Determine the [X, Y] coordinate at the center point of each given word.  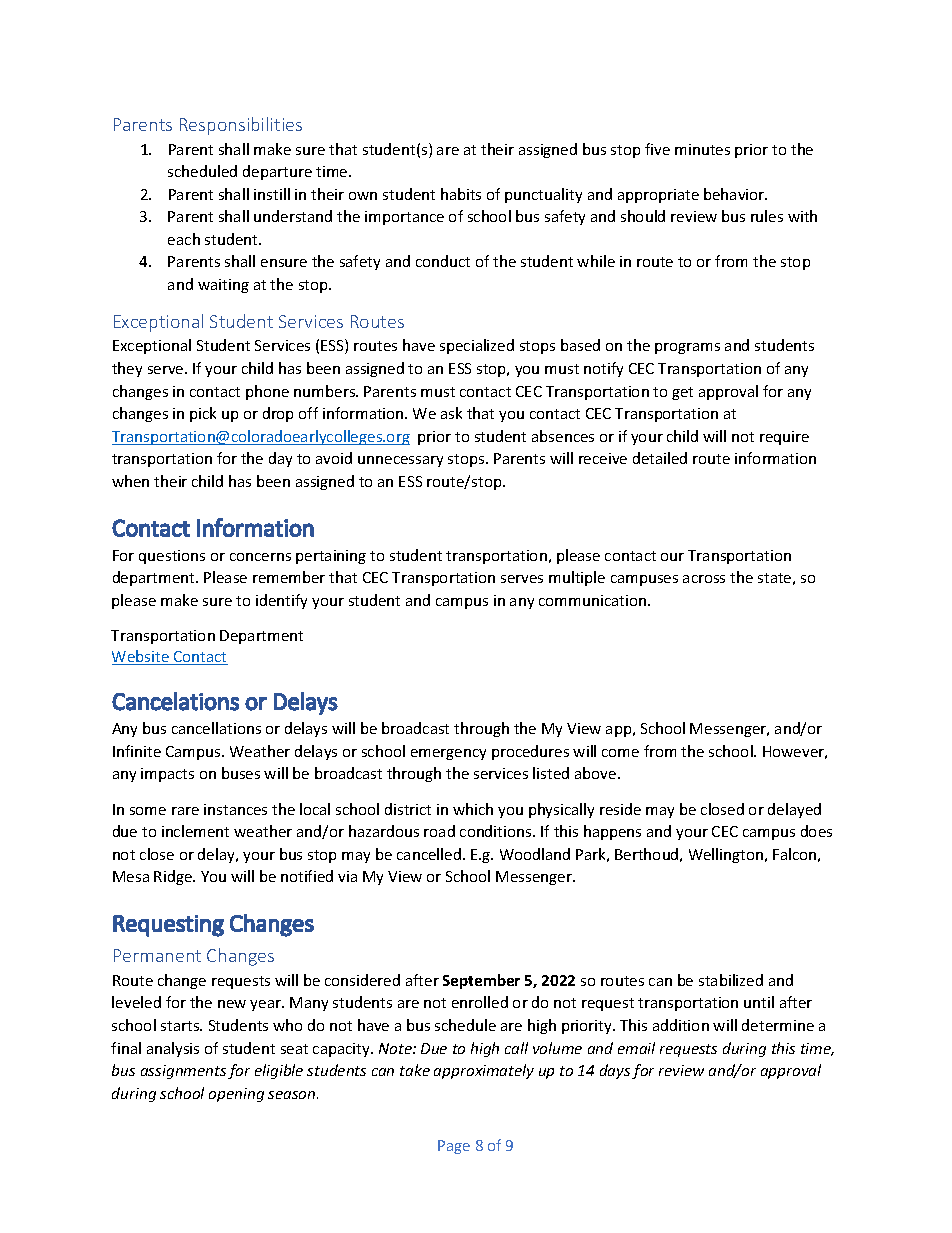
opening [236, 1095]
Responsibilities [241, 126]
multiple [577, 578]
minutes [702, 149]
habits [461, 194]
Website [141, 657]
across [704, 579]
